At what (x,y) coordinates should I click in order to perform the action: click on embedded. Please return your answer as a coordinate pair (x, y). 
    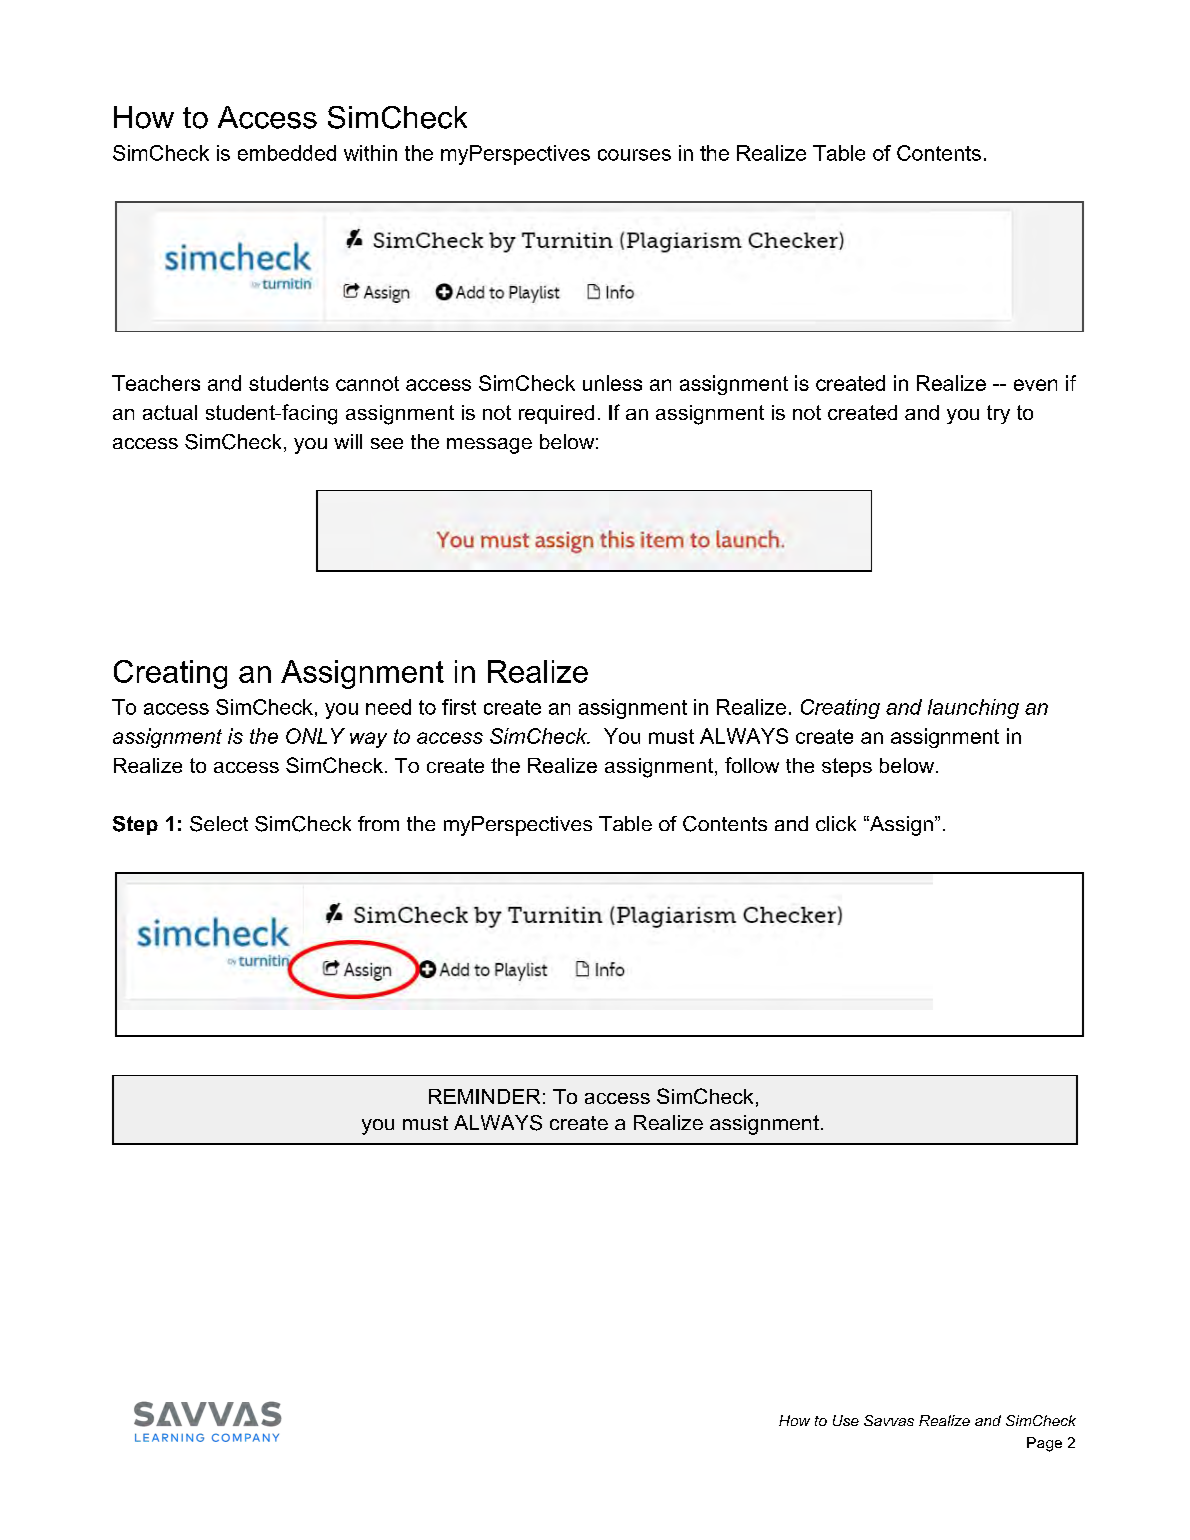
    Looking at the image, I should click on (287, 153).
